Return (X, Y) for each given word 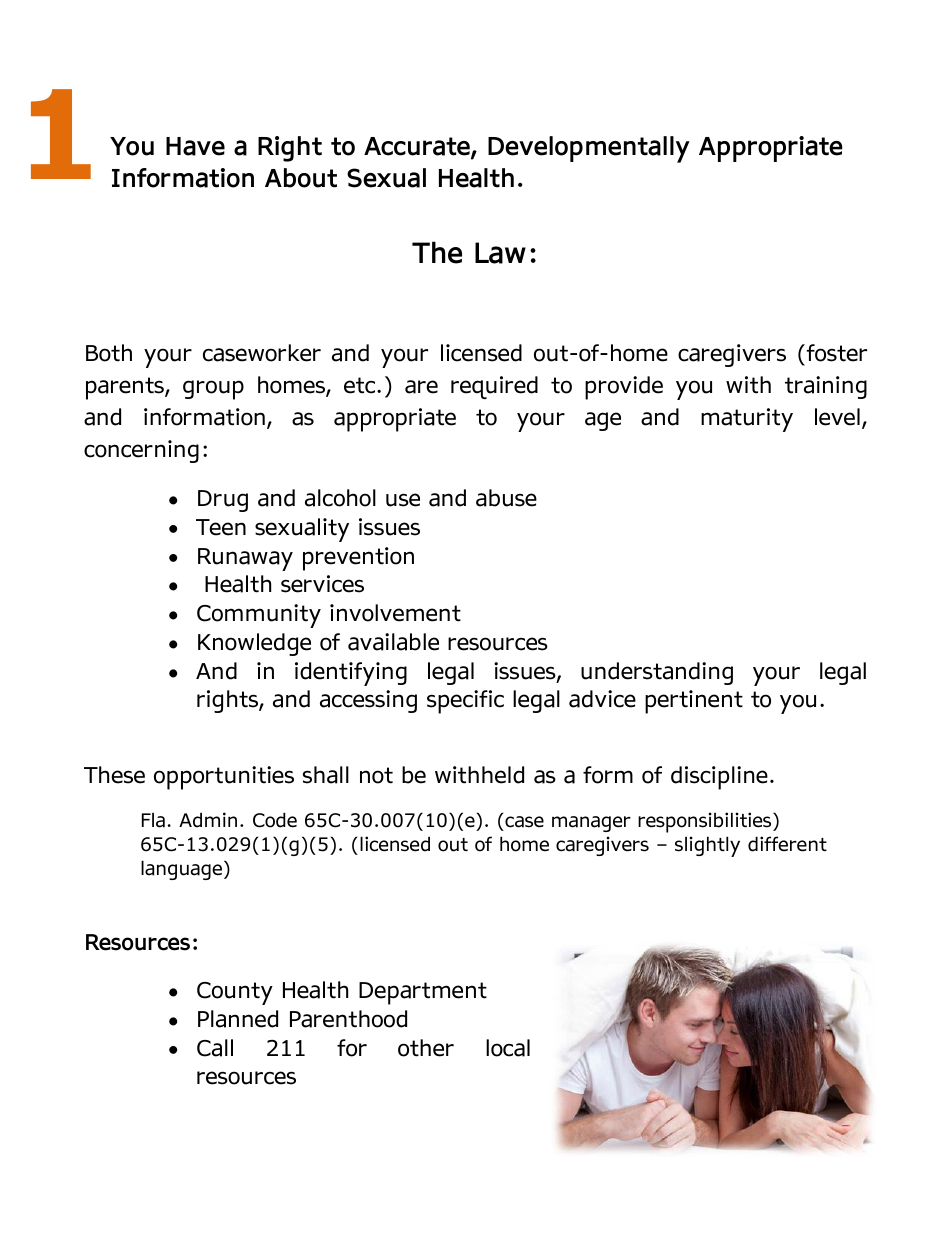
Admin (208, 820)
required (494, 387)
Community (259, 616)
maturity (747, 420)
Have (195, 146)
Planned (238, 1019)
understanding (657, 673)
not (376, 775)
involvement (395, 613)
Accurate (418, 147)
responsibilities (706, 822)
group (213, 390)
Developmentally (589, 149)
